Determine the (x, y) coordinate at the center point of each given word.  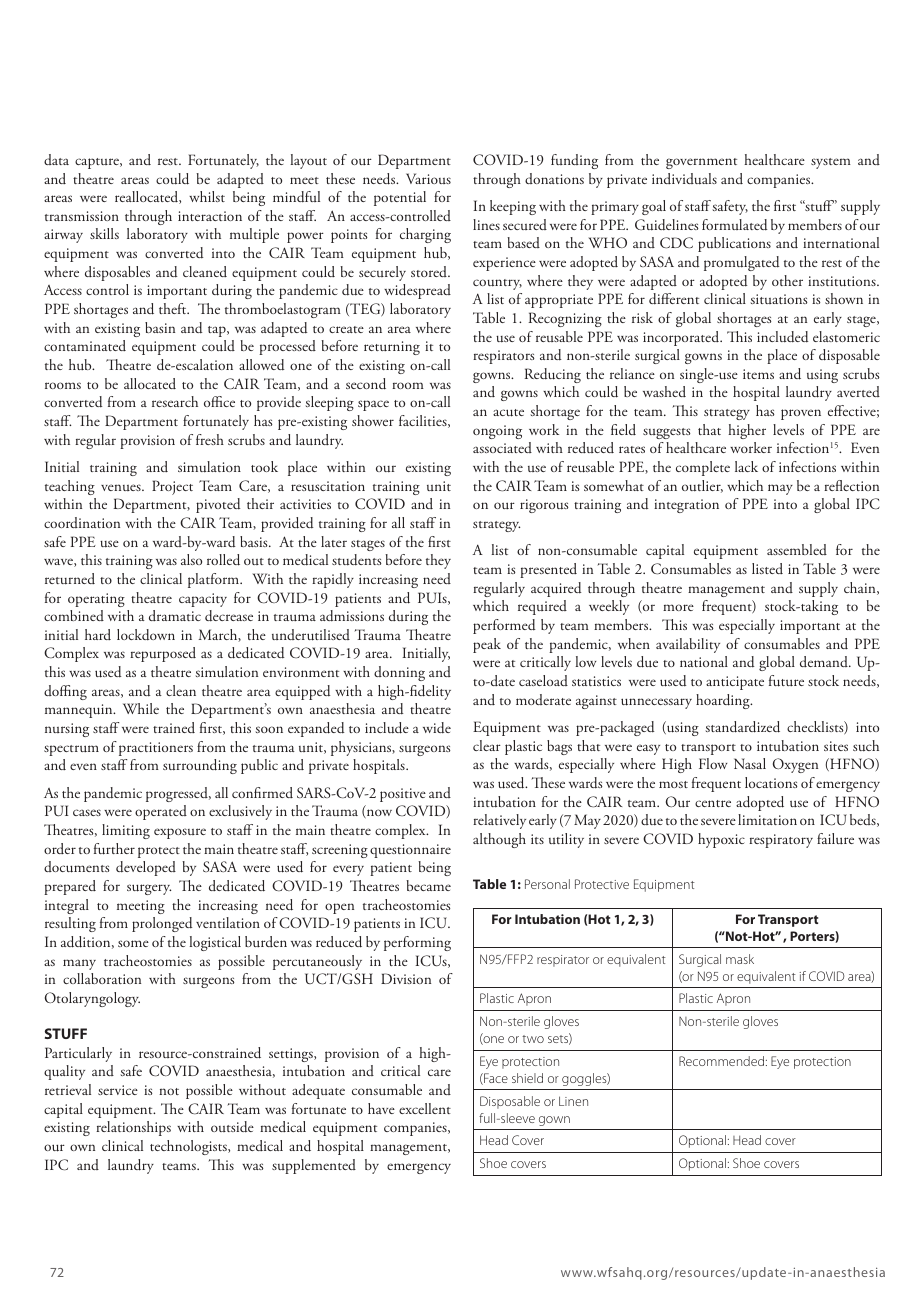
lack (746, 466)
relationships (133, 1128)
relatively (499, 821)
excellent (425, 1108)
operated (161, 812)
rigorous (544, 506)
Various (428, 178)
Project (172, 487)
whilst (207, 196)
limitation (767, 819)
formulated (734, 225)
